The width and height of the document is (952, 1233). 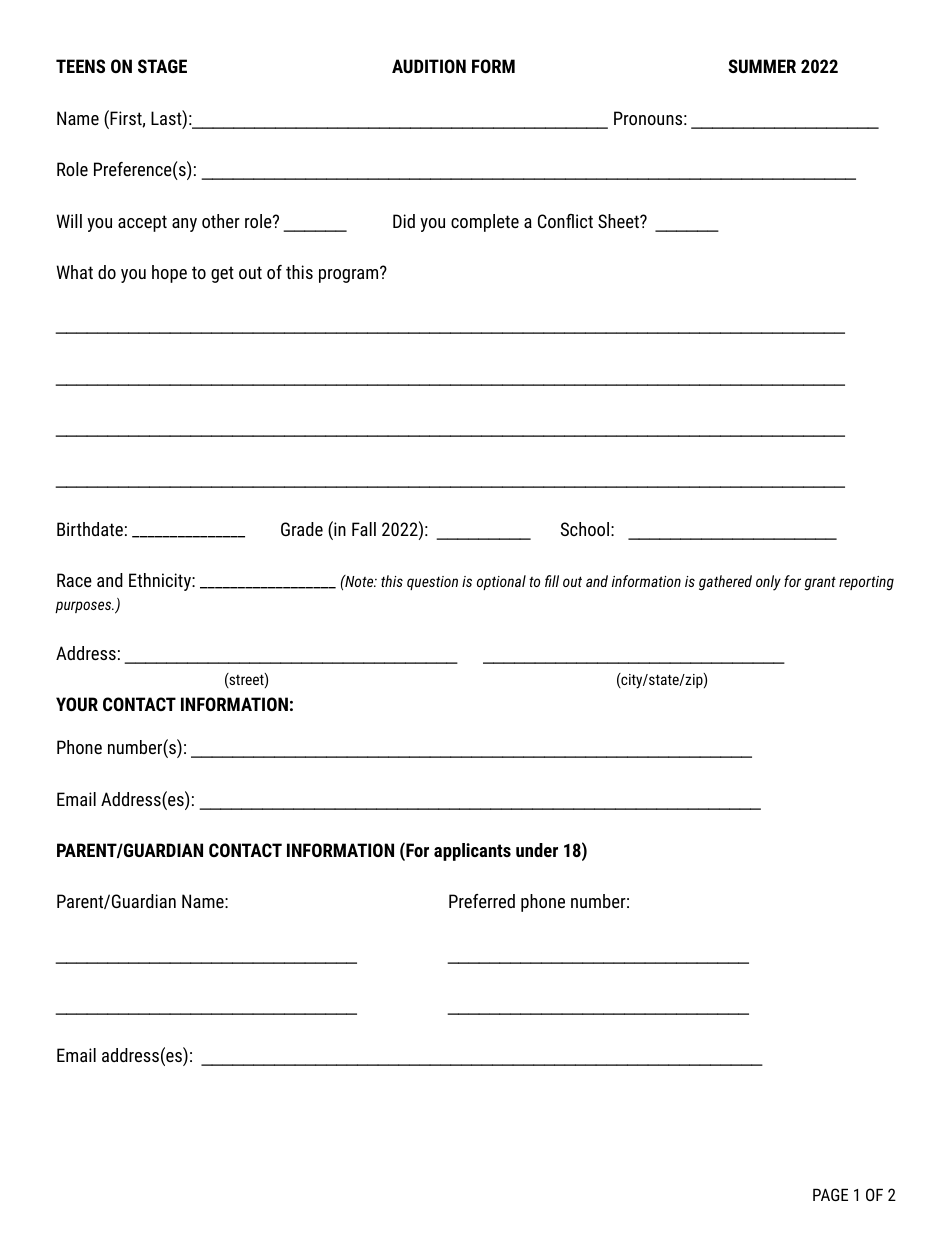 I want to click on only, so click(x=768, y=583).
